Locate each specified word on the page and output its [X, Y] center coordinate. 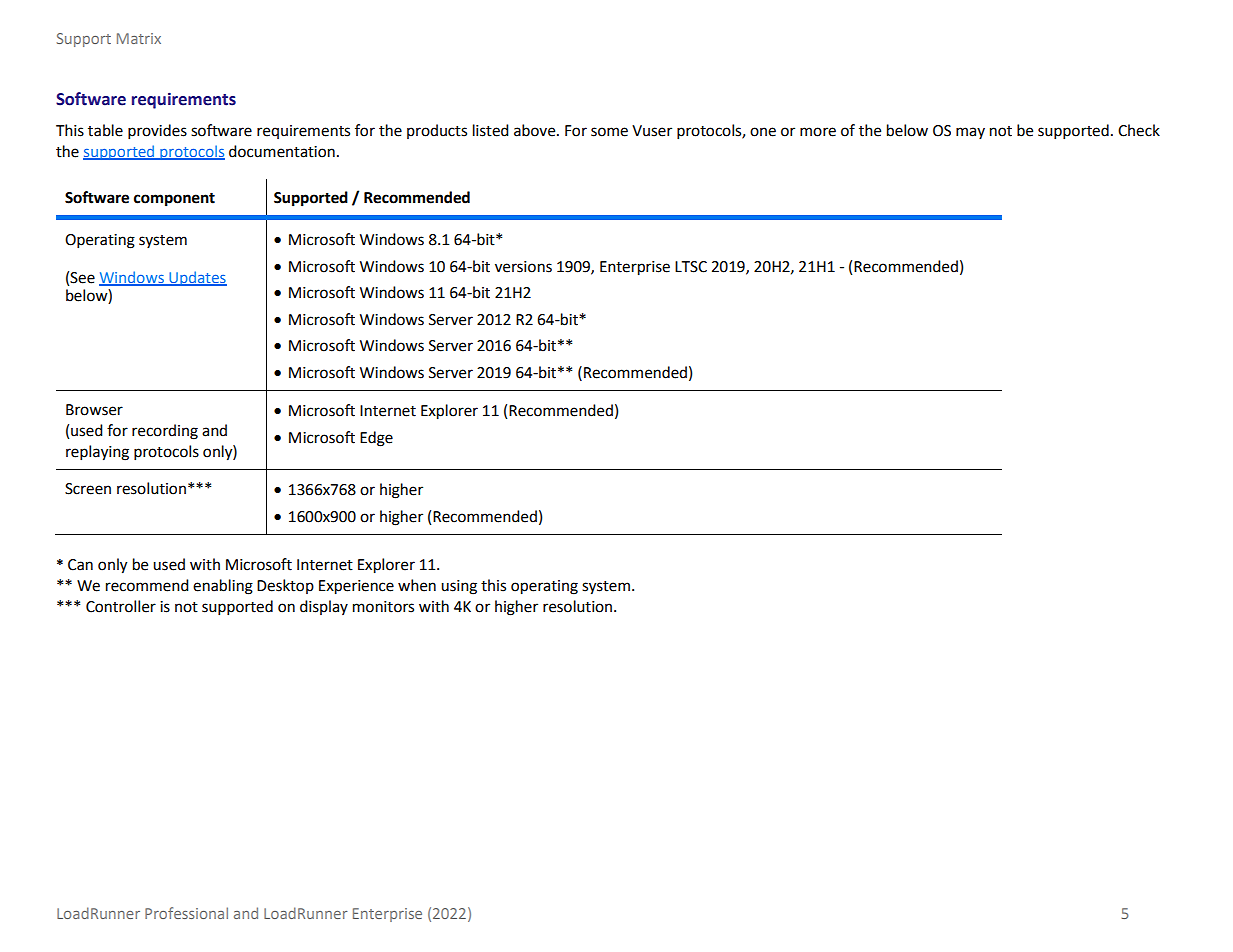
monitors [383, 607]
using [459, 587]
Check [1139, 130]
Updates [197, 278]
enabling [223, 587]
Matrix [139, 38]
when [417, 585]
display [324, 607]
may [970, 133]
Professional [186, 913]
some [609, 132]
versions [523, 267]
